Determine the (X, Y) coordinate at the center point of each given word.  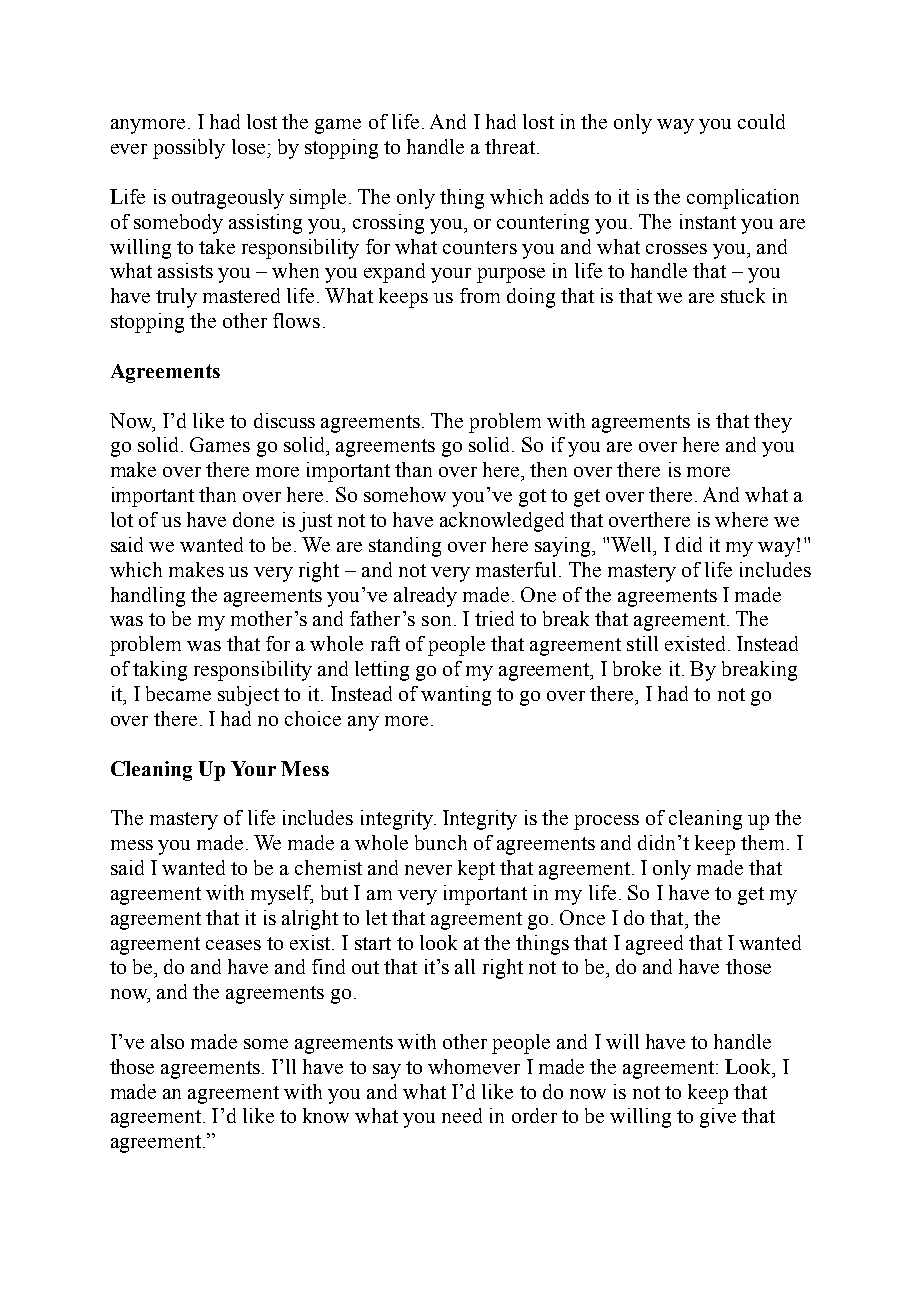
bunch (441, 842)
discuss (284, 420)
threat (511, 146)
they (773, 423)
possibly (189, 149)
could (761, 121)
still (642, 643)
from (480, 295)
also (167, 1041)
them (762, 842)
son (436, 621)
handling (148, 597)
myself (282, 895)
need (462, 1115)
